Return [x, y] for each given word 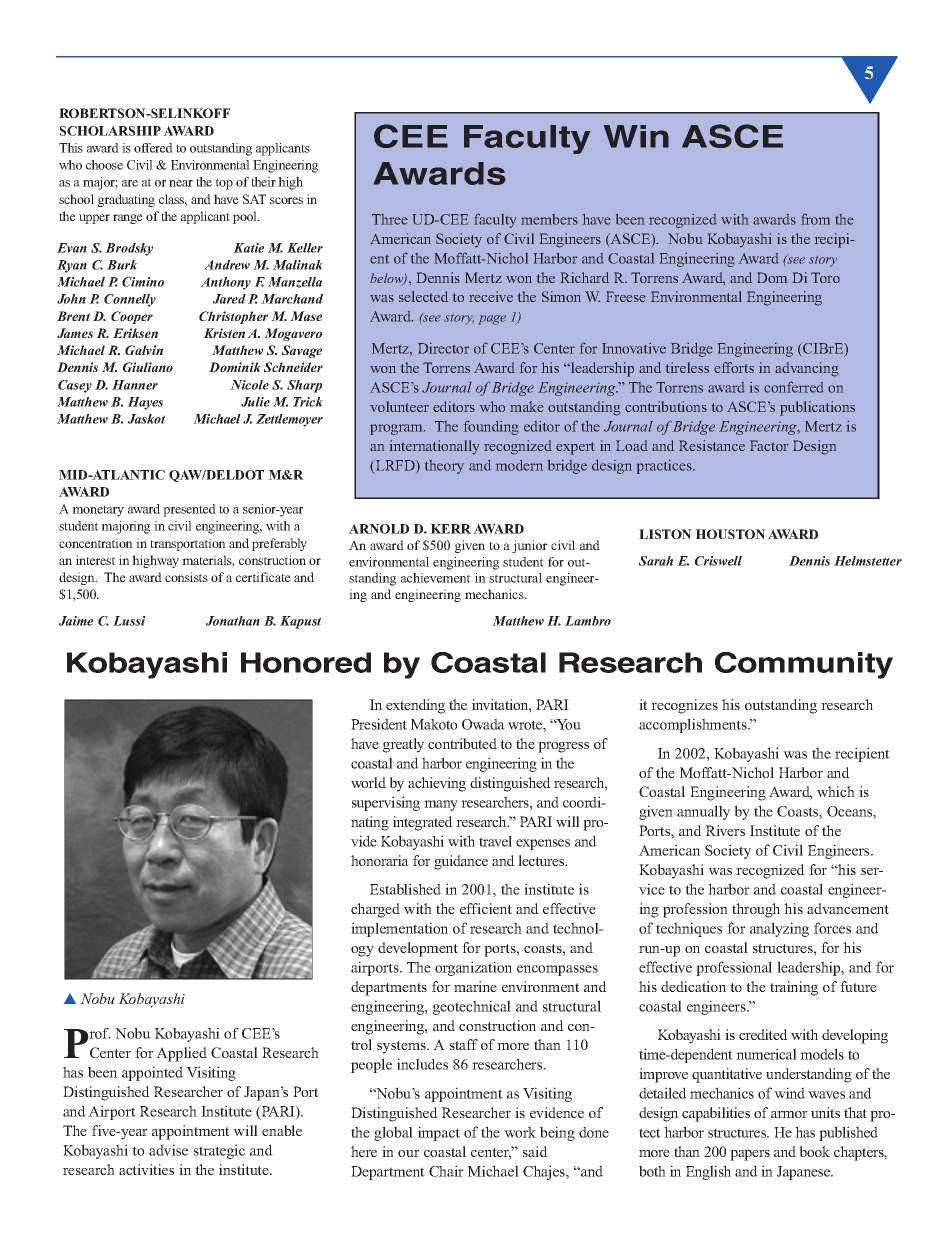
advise [168, 1150]
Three [390, 219]
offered [153, 148]
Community [804, 665]
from [815, 219]
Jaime [76, 621]
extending [415, 706]
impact [439, 1133]
